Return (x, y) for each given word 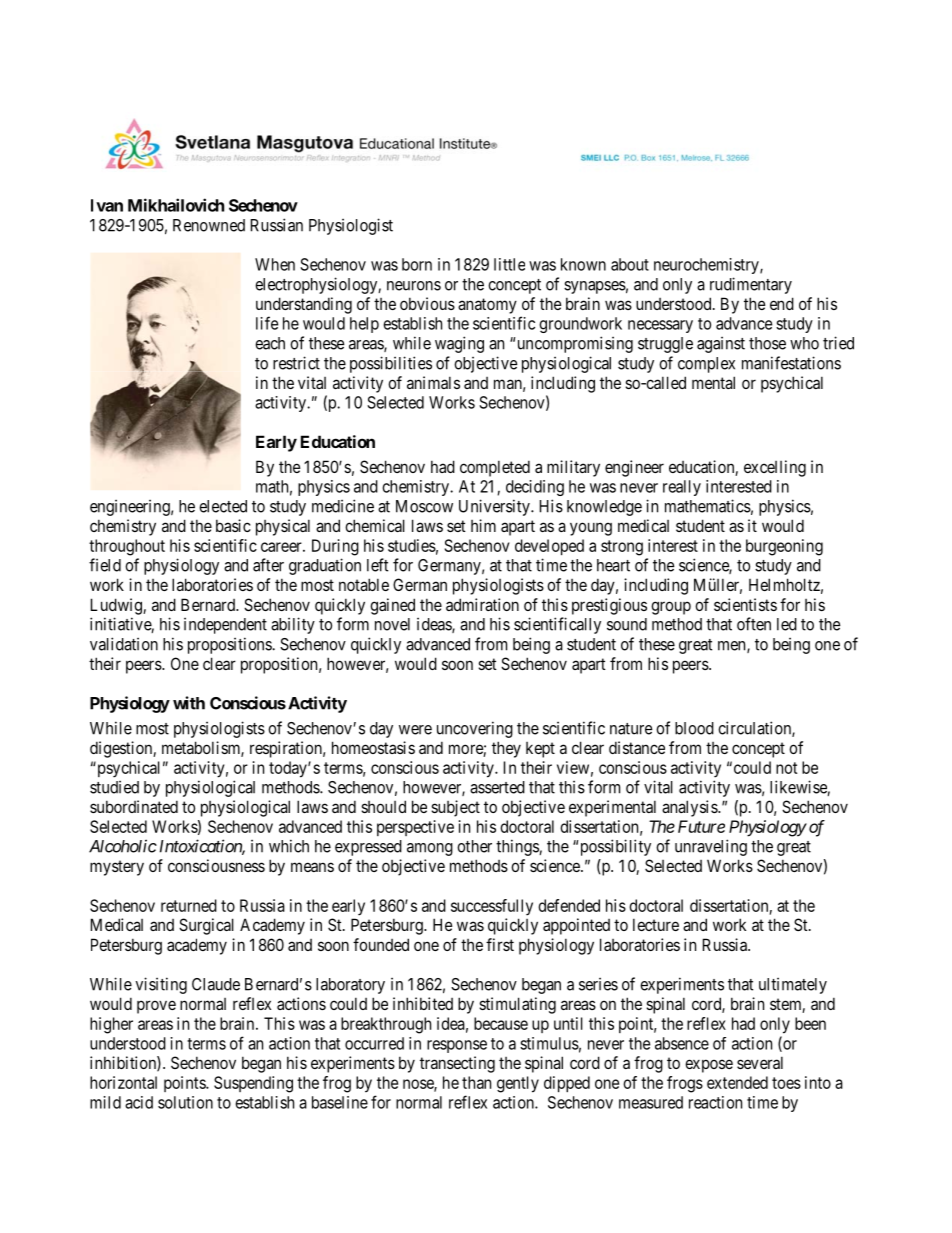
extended (737, 1082)
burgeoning (784, 547)
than (476, 1082)
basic (233, 525)
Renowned (209, 225)
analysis (690, 808)
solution (185, 1102)
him (483, 525)
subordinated (134, 806)
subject (455, 808)
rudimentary (751, 285)
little (509, 264)
